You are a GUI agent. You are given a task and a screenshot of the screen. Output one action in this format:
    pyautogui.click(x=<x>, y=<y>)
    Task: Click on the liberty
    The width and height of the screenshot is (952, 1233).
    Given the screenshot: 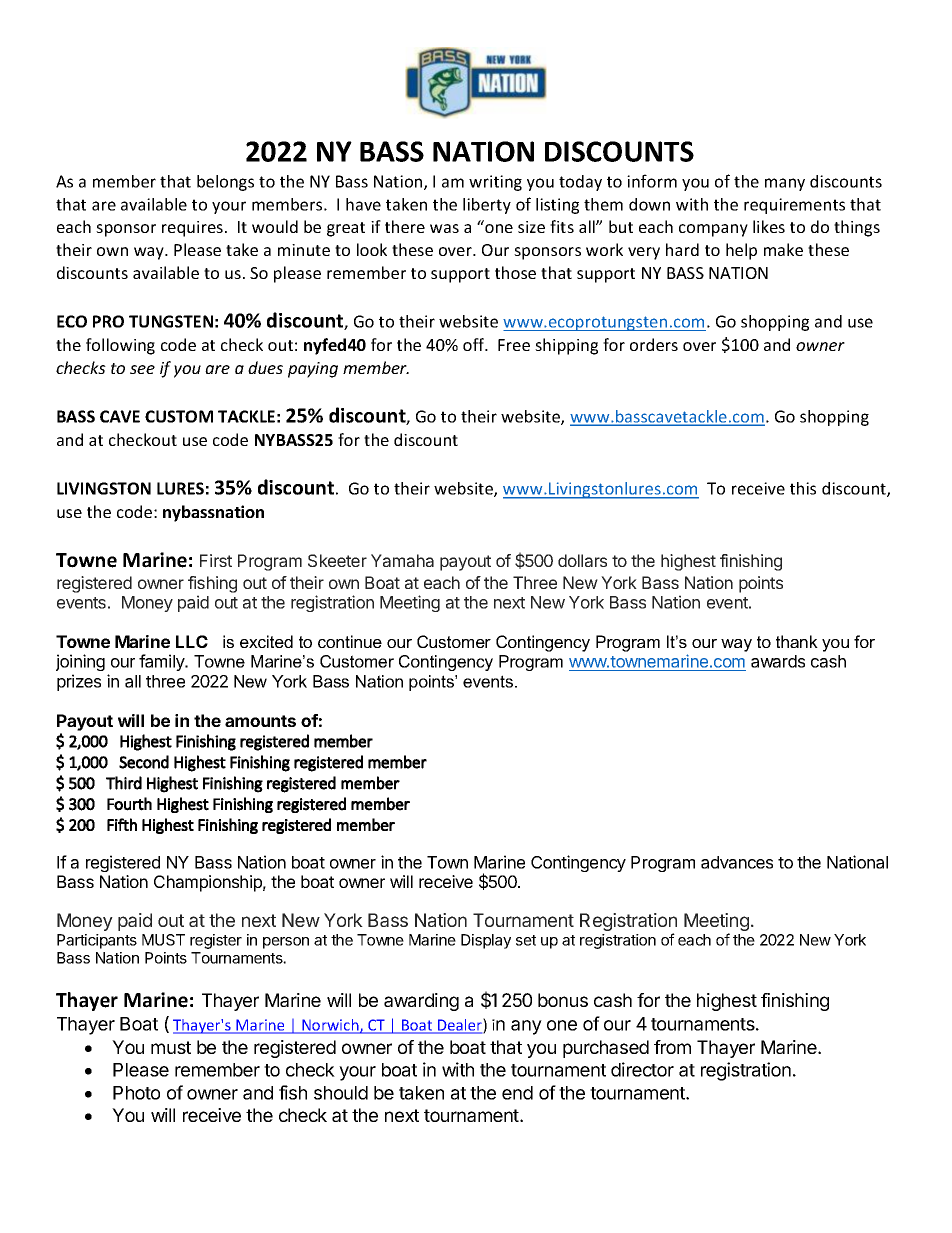 What is the action you would take?
    pyautogui.click(x=487, y=206)
